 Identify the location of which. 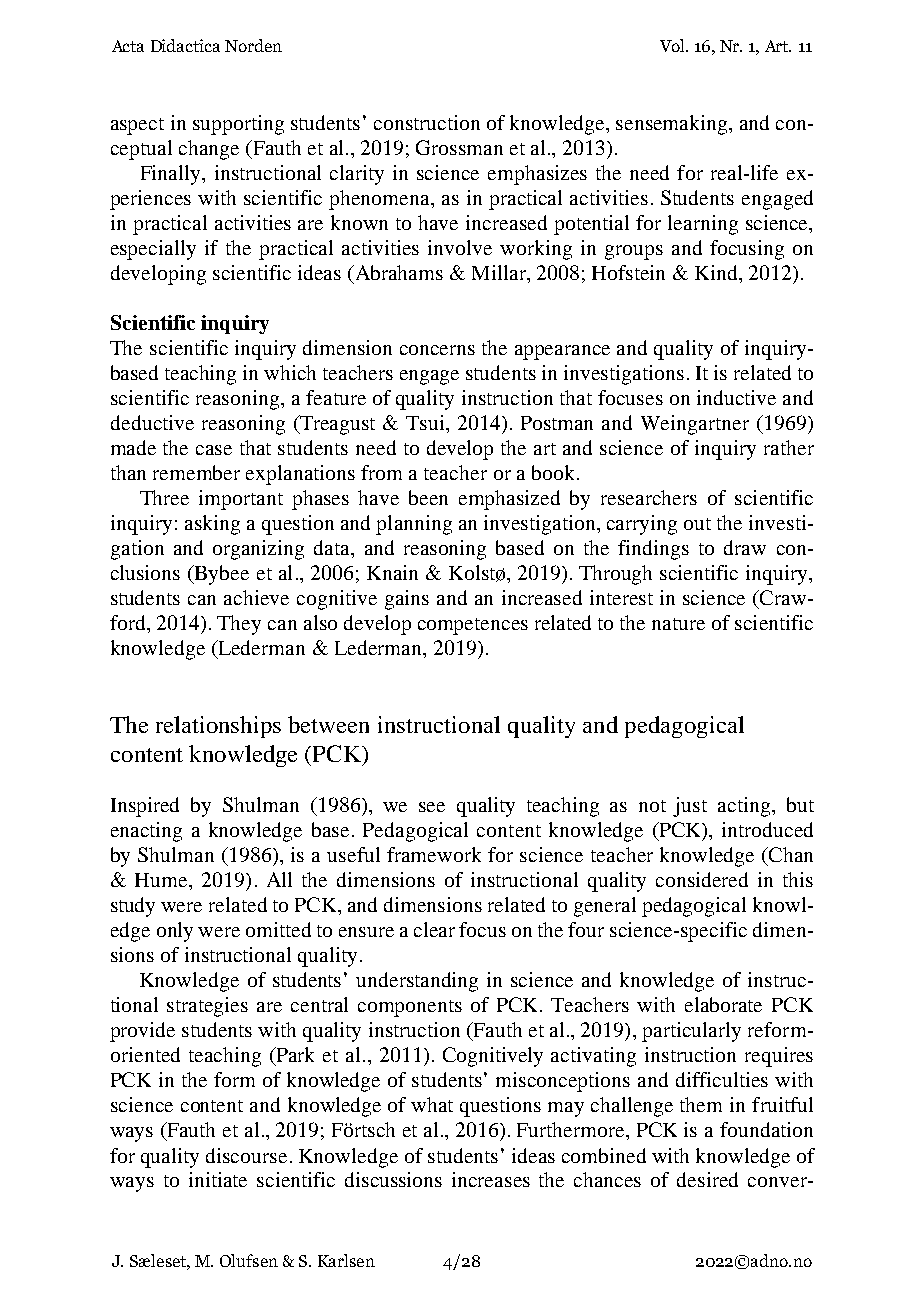
(290, 372).
